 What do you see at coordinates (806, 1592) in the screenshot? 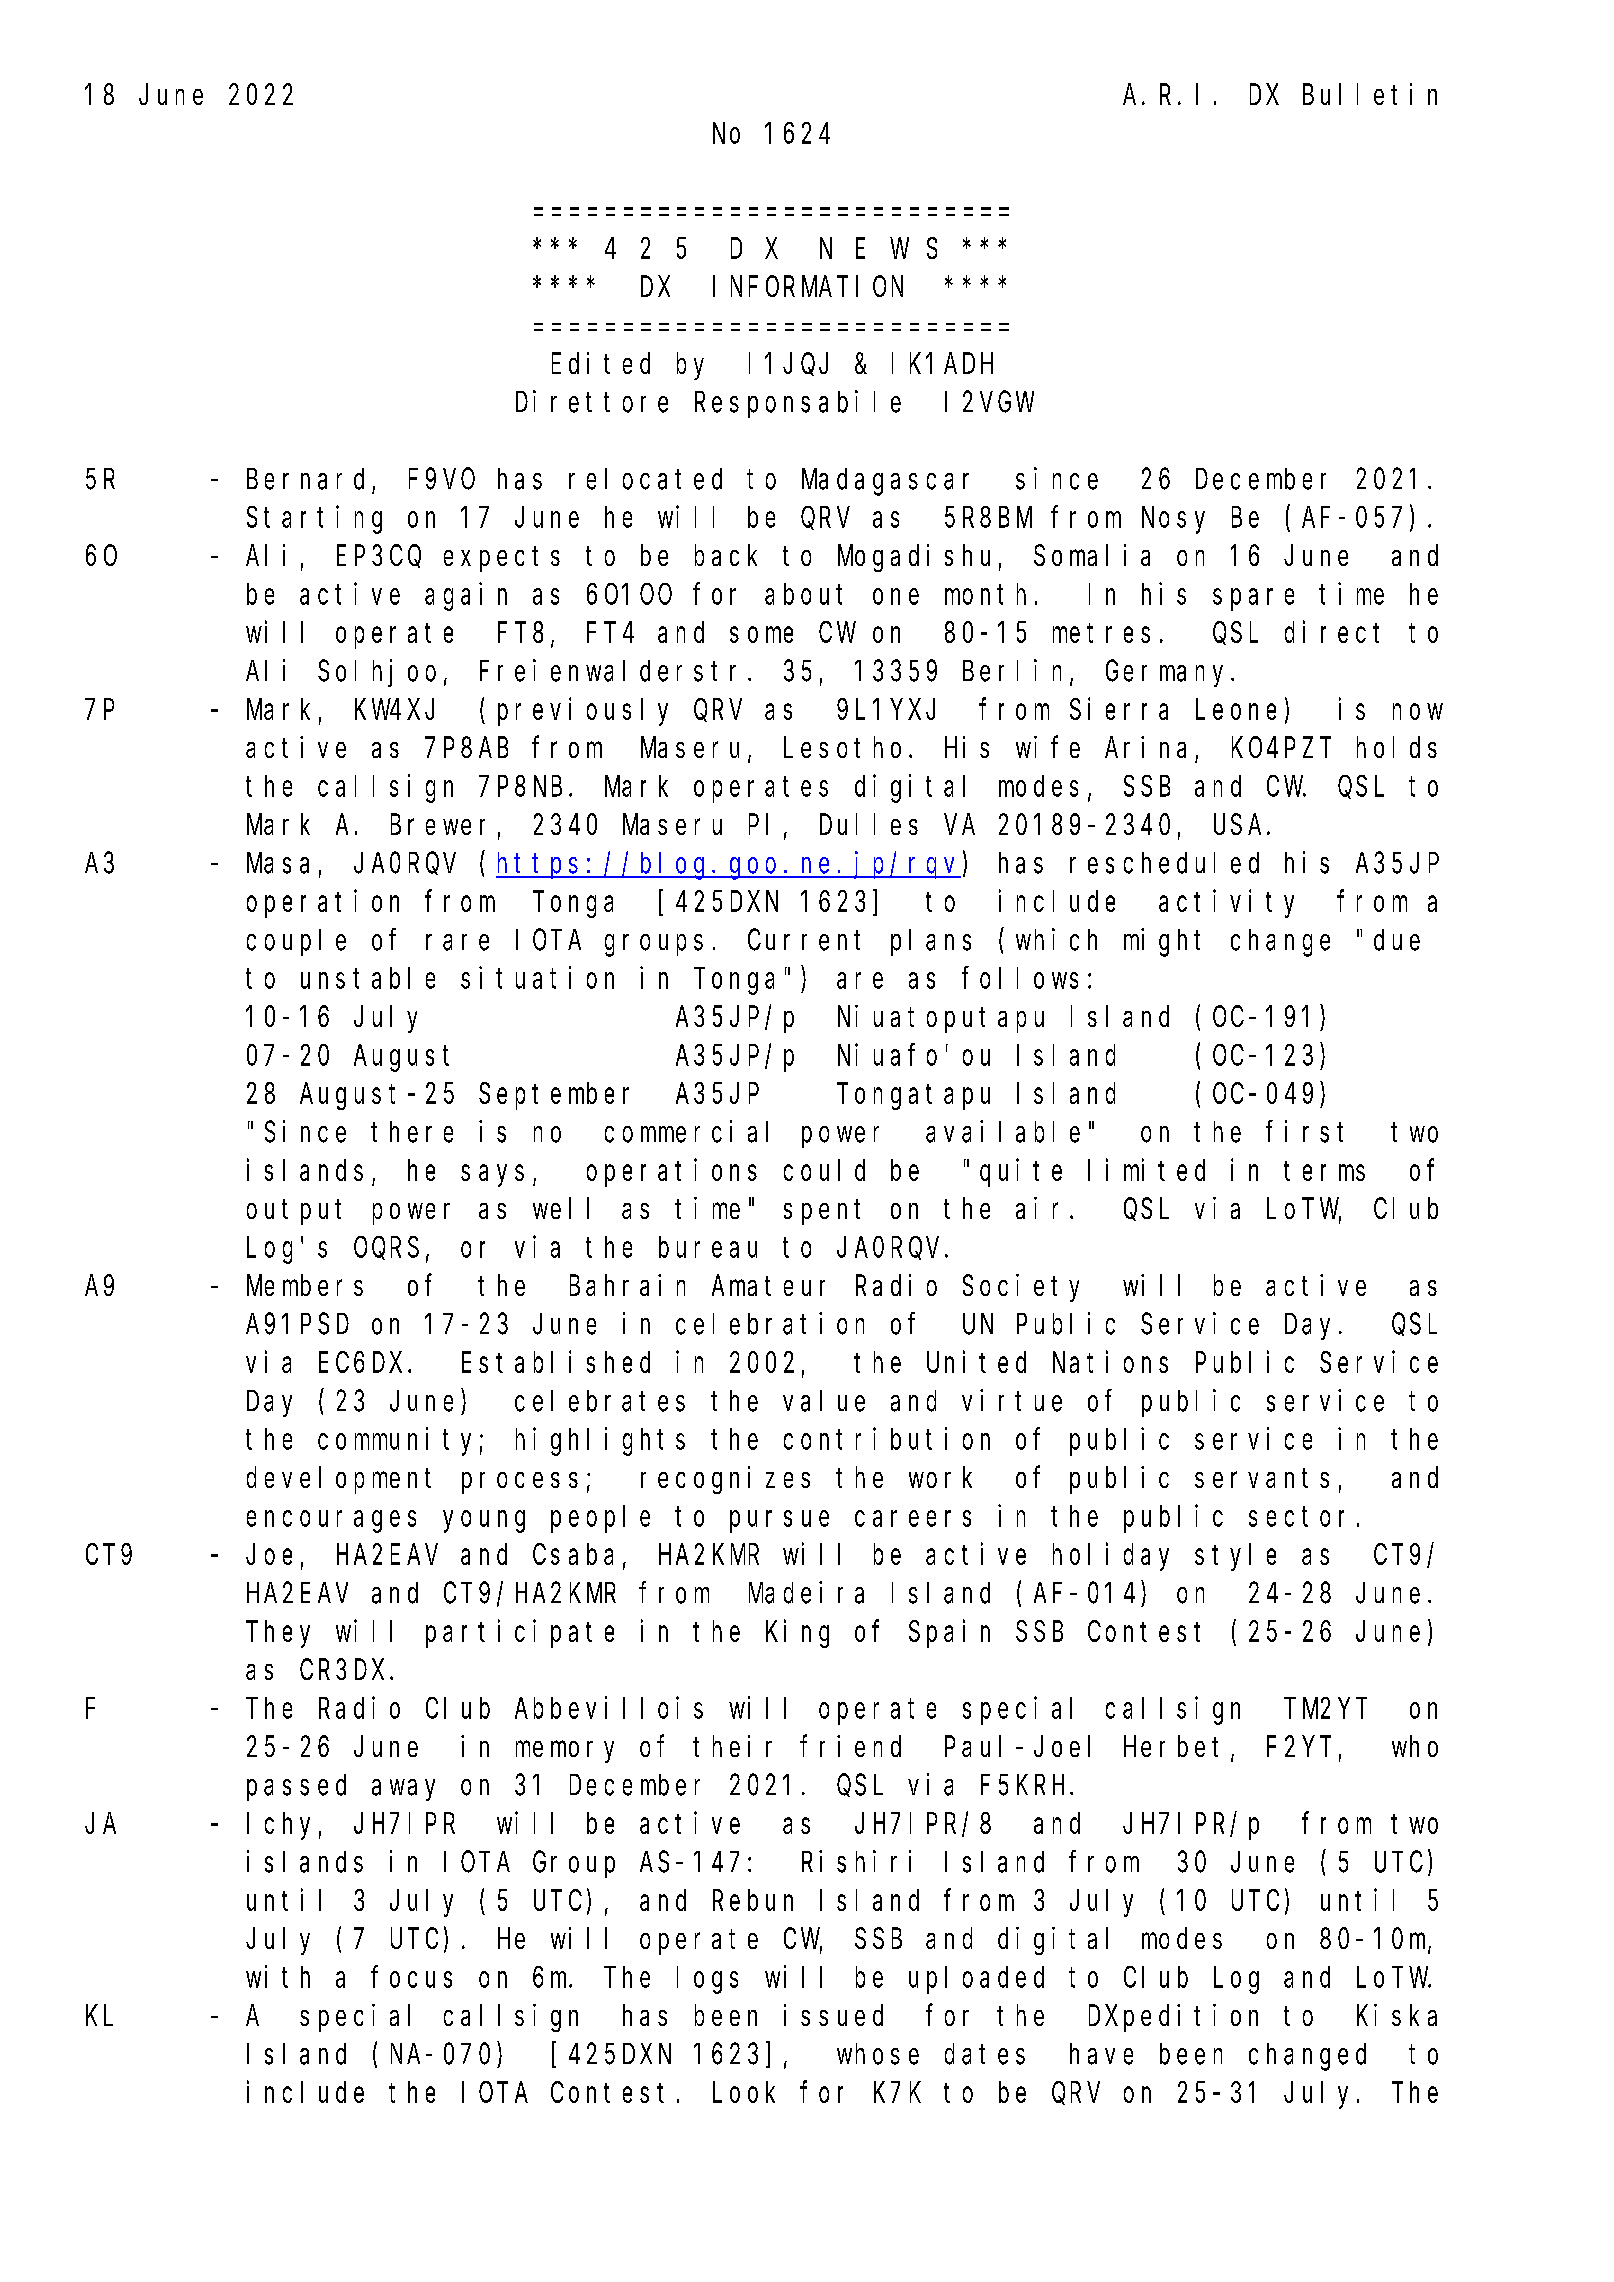
I see `Madeira` at bounding box center [806, 1592].
